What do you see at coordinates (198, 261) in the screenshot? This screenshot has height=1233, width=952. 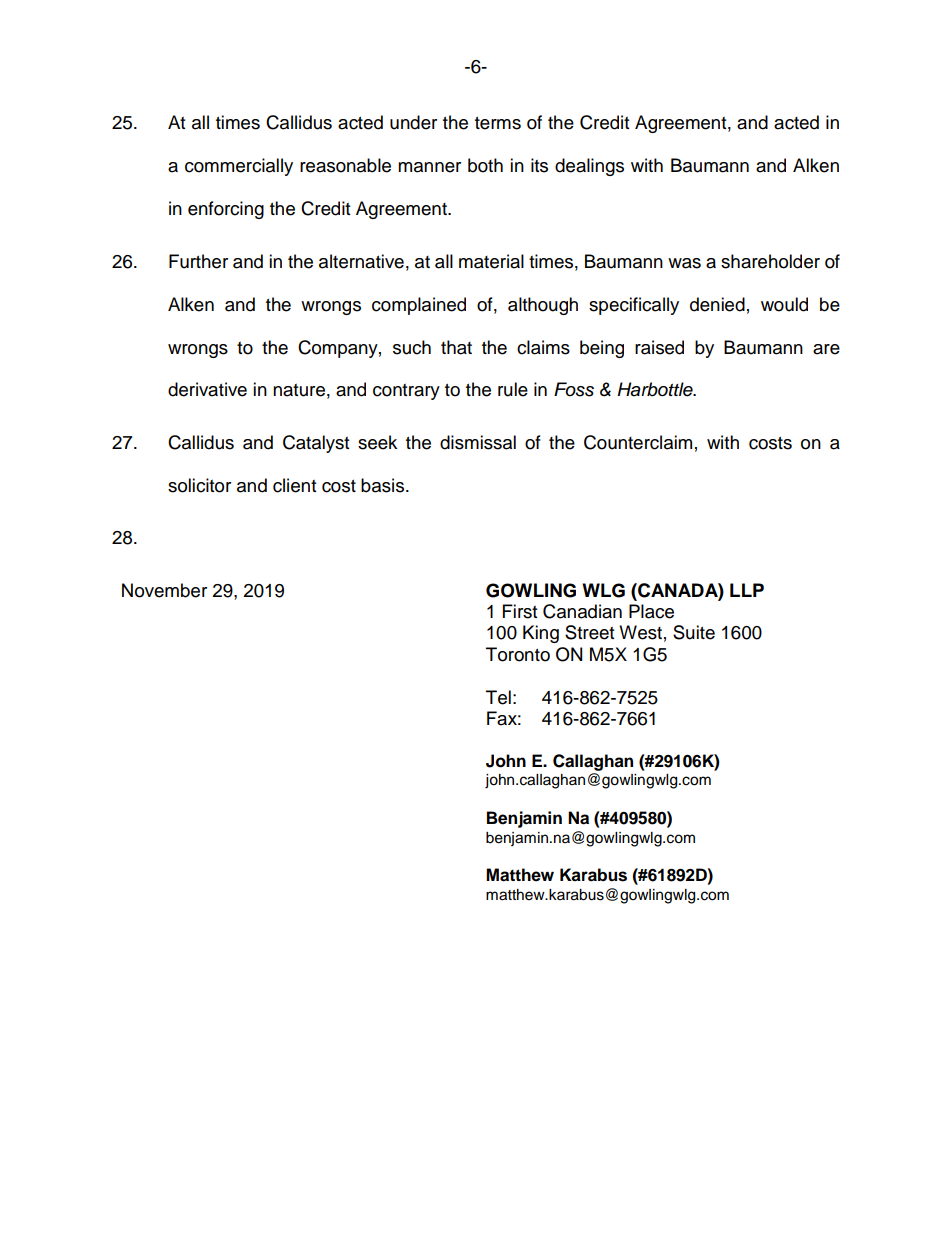 I see `Further` at bounding box center [198, 261].
